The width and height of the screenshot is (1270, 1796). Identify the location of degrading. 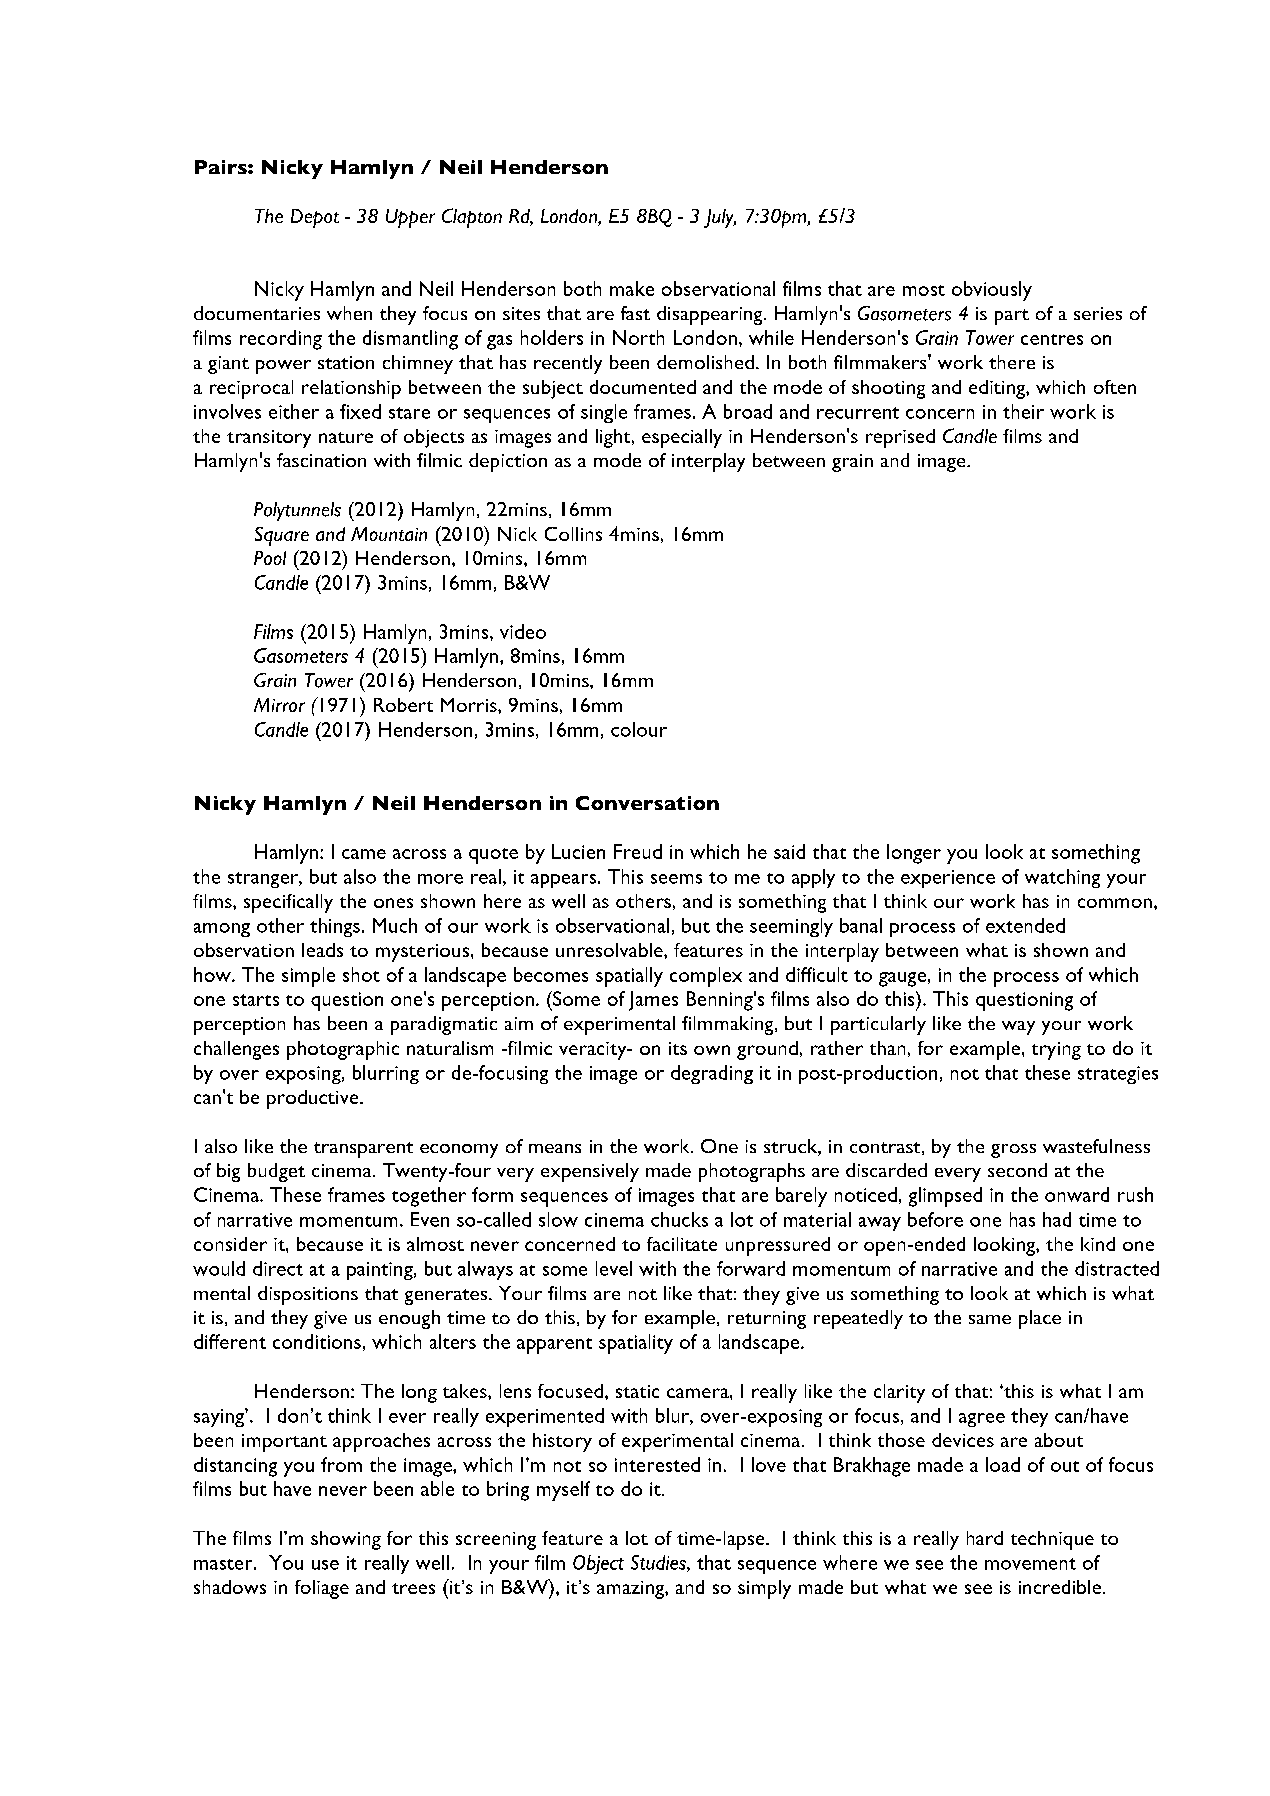
(712, 1074).
